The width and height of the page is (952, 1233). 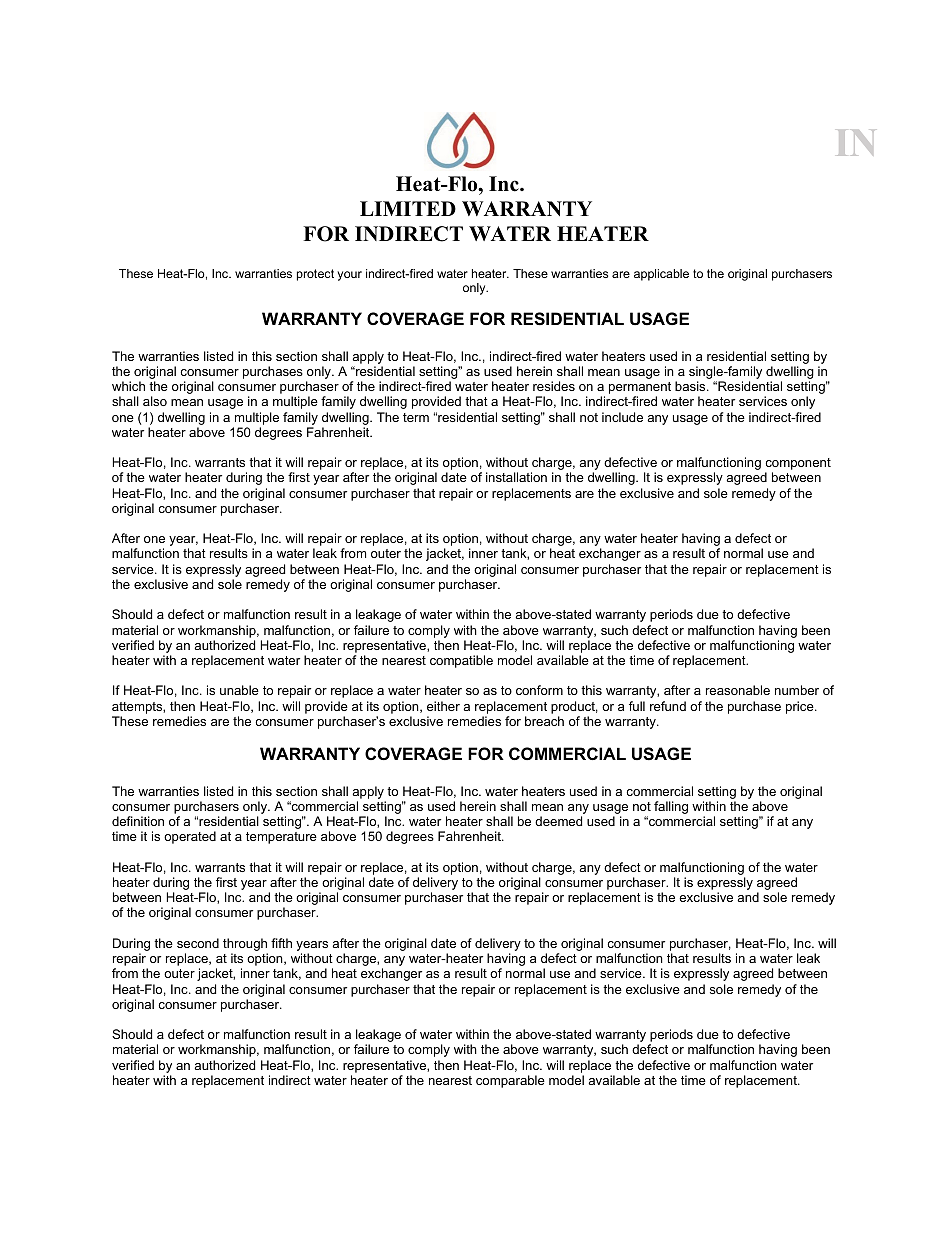 I want to click on protect, so click(x=315, y=275).
